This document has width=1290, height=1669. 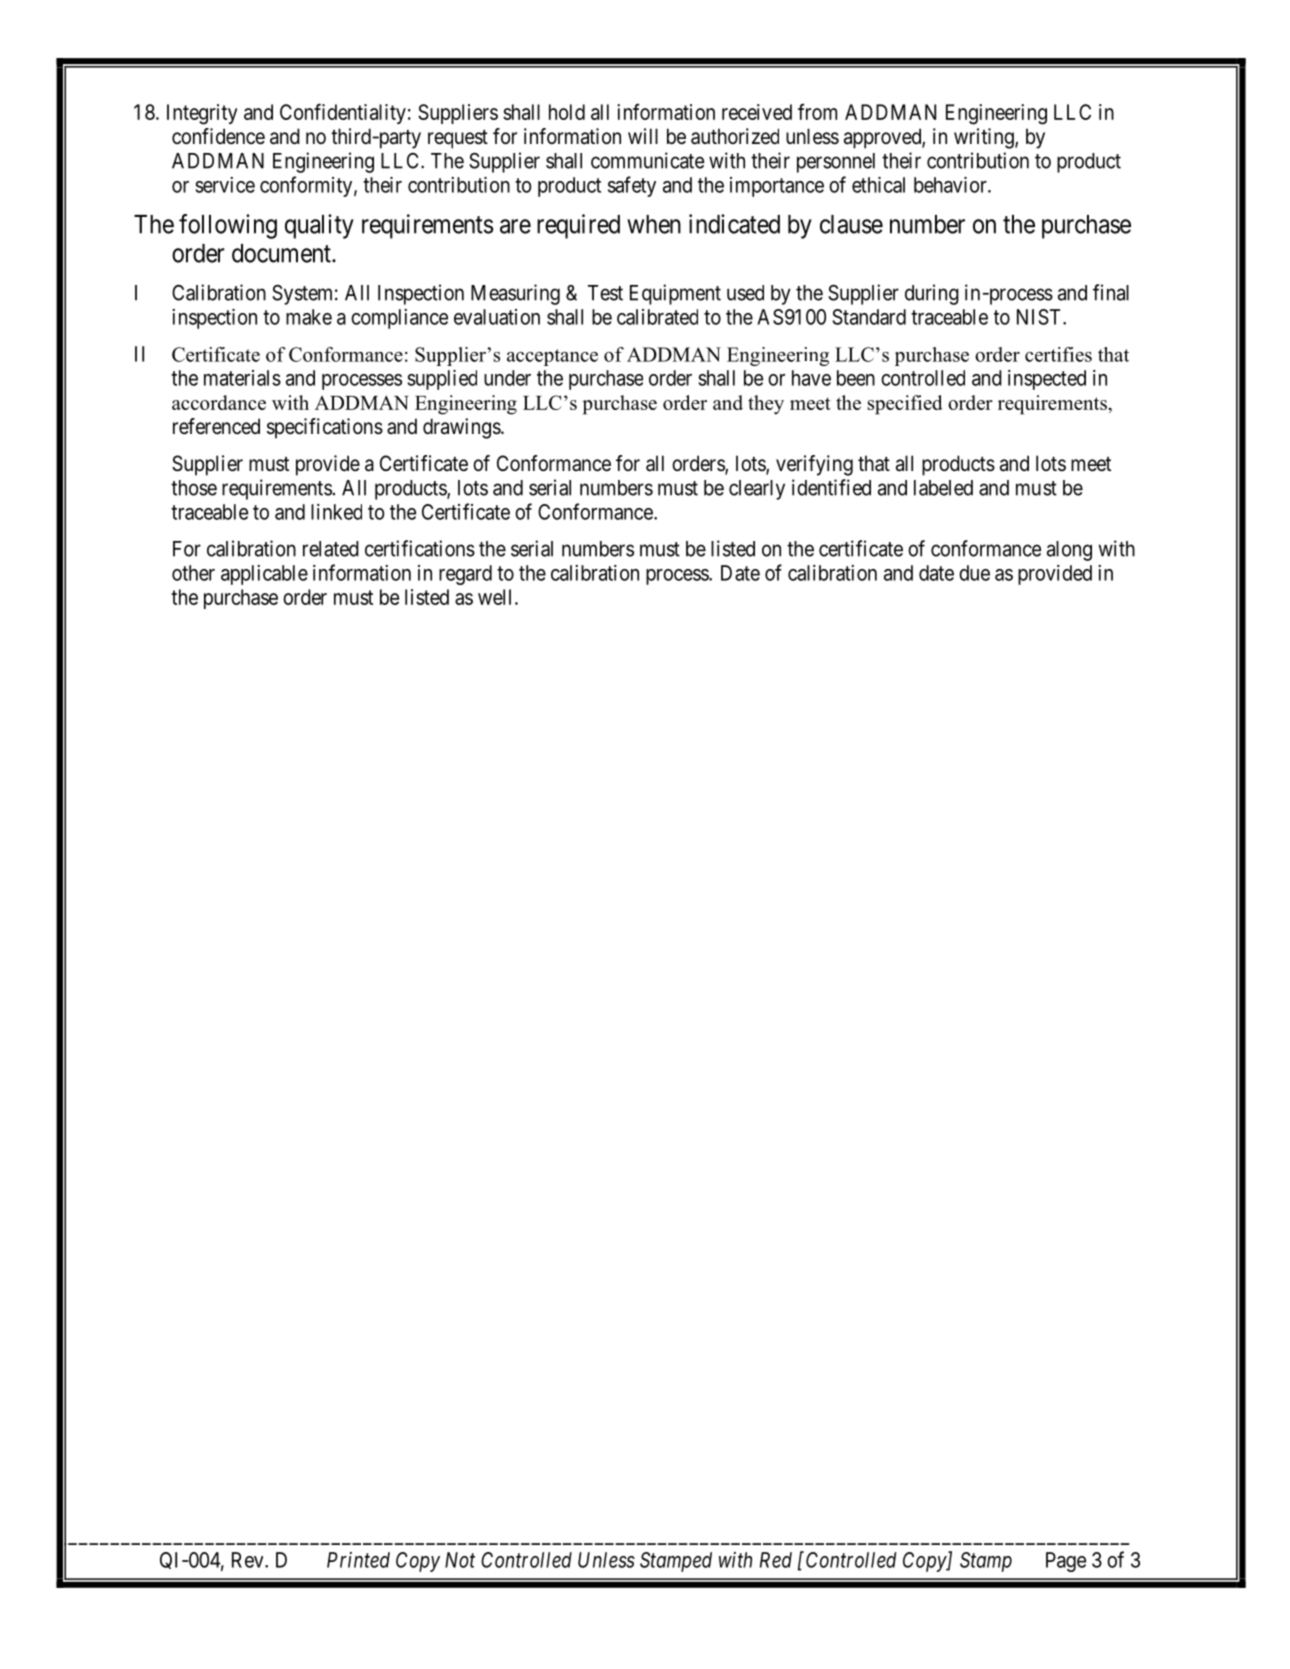 What do you see at coordinates (985, 138) in the document?
I see `writing` at bounding box center [985, 138].
